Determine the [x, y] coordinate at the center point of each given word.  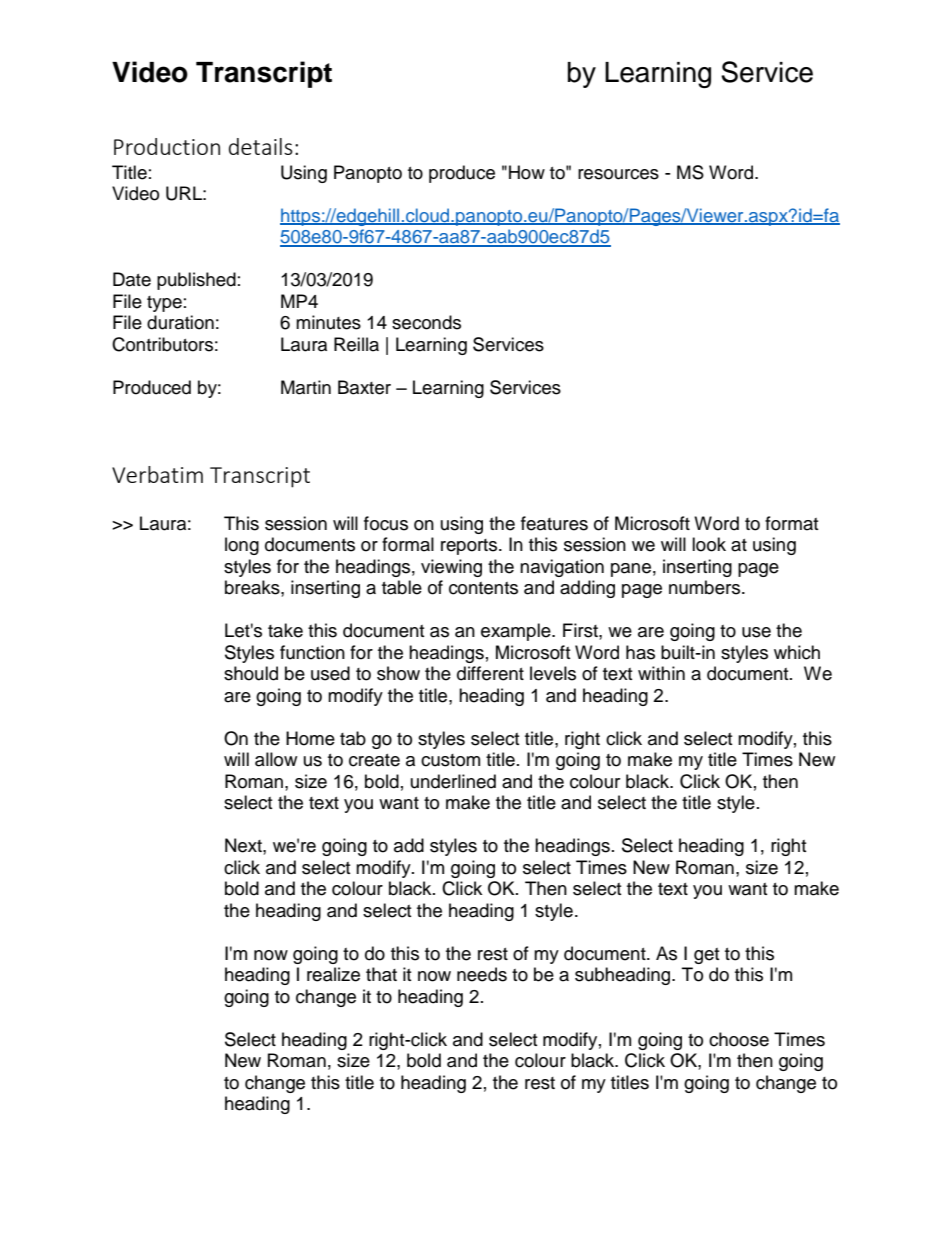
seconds [426, 322]
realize [333, 974]
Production [167, 146]
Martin [306, 387]
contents [483, 588]
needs [482, 974]
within [661, 673]
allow [276, 759]
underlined [453, 781]
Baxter [364, 387]
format [791, 523]
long [242, 546]
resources [618, 174]
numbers [706, 587]
